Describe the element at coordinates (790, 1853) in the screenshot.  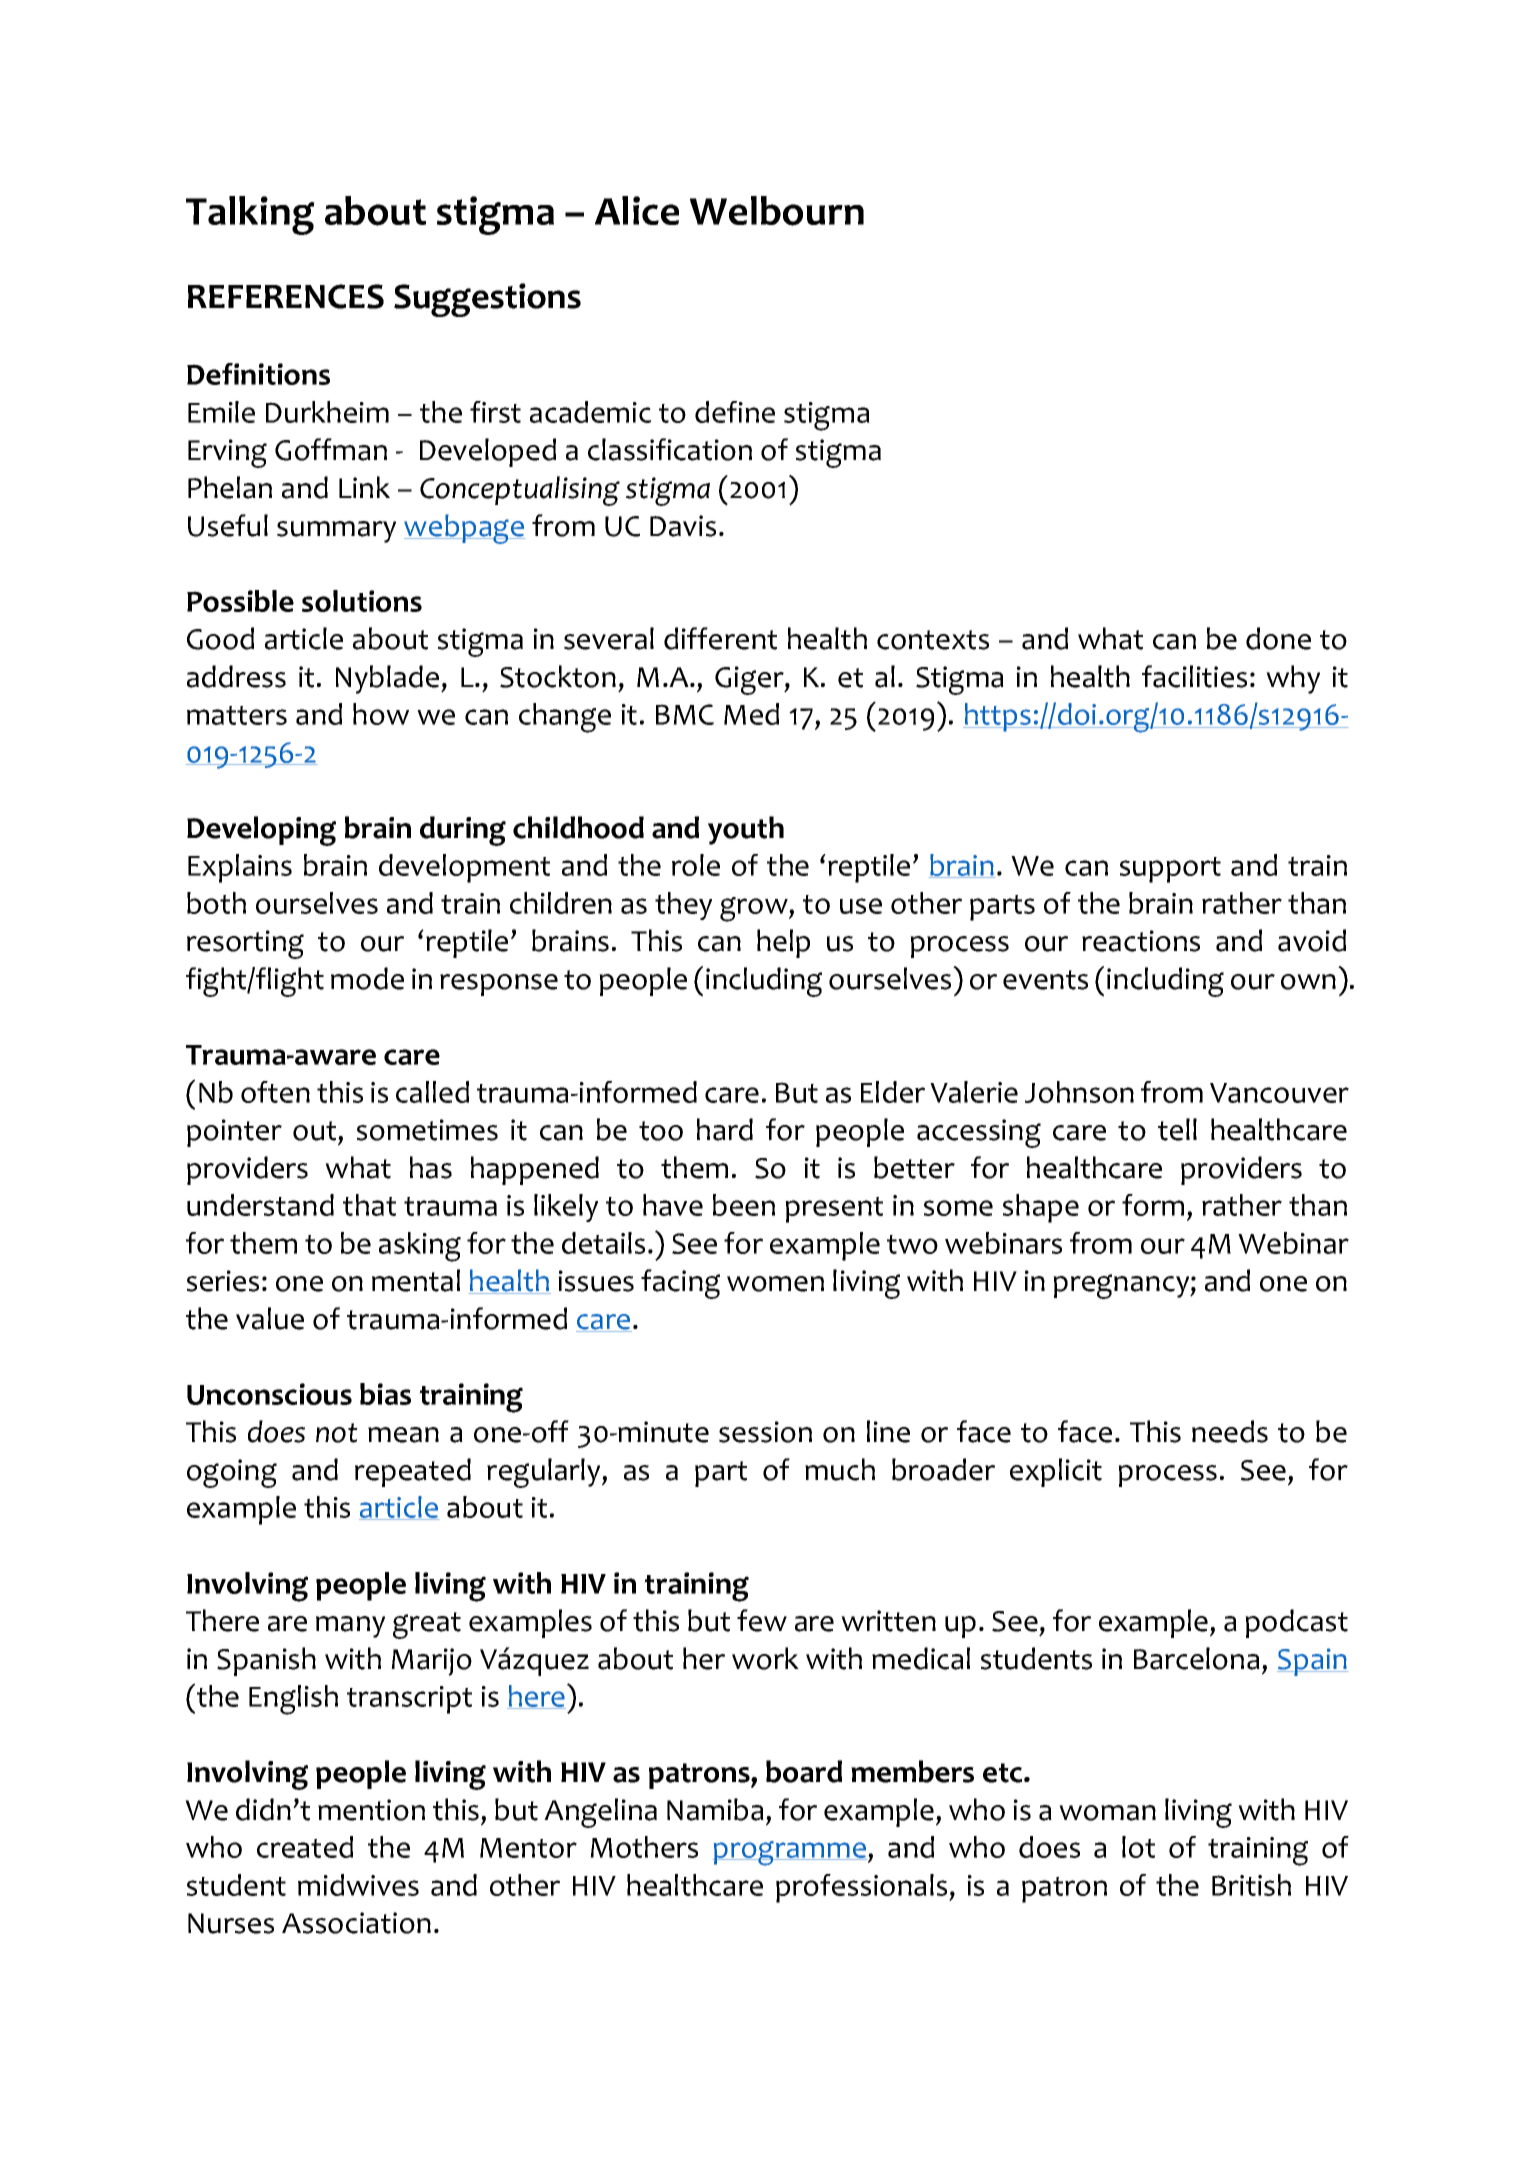
I see `programme` at that location.
